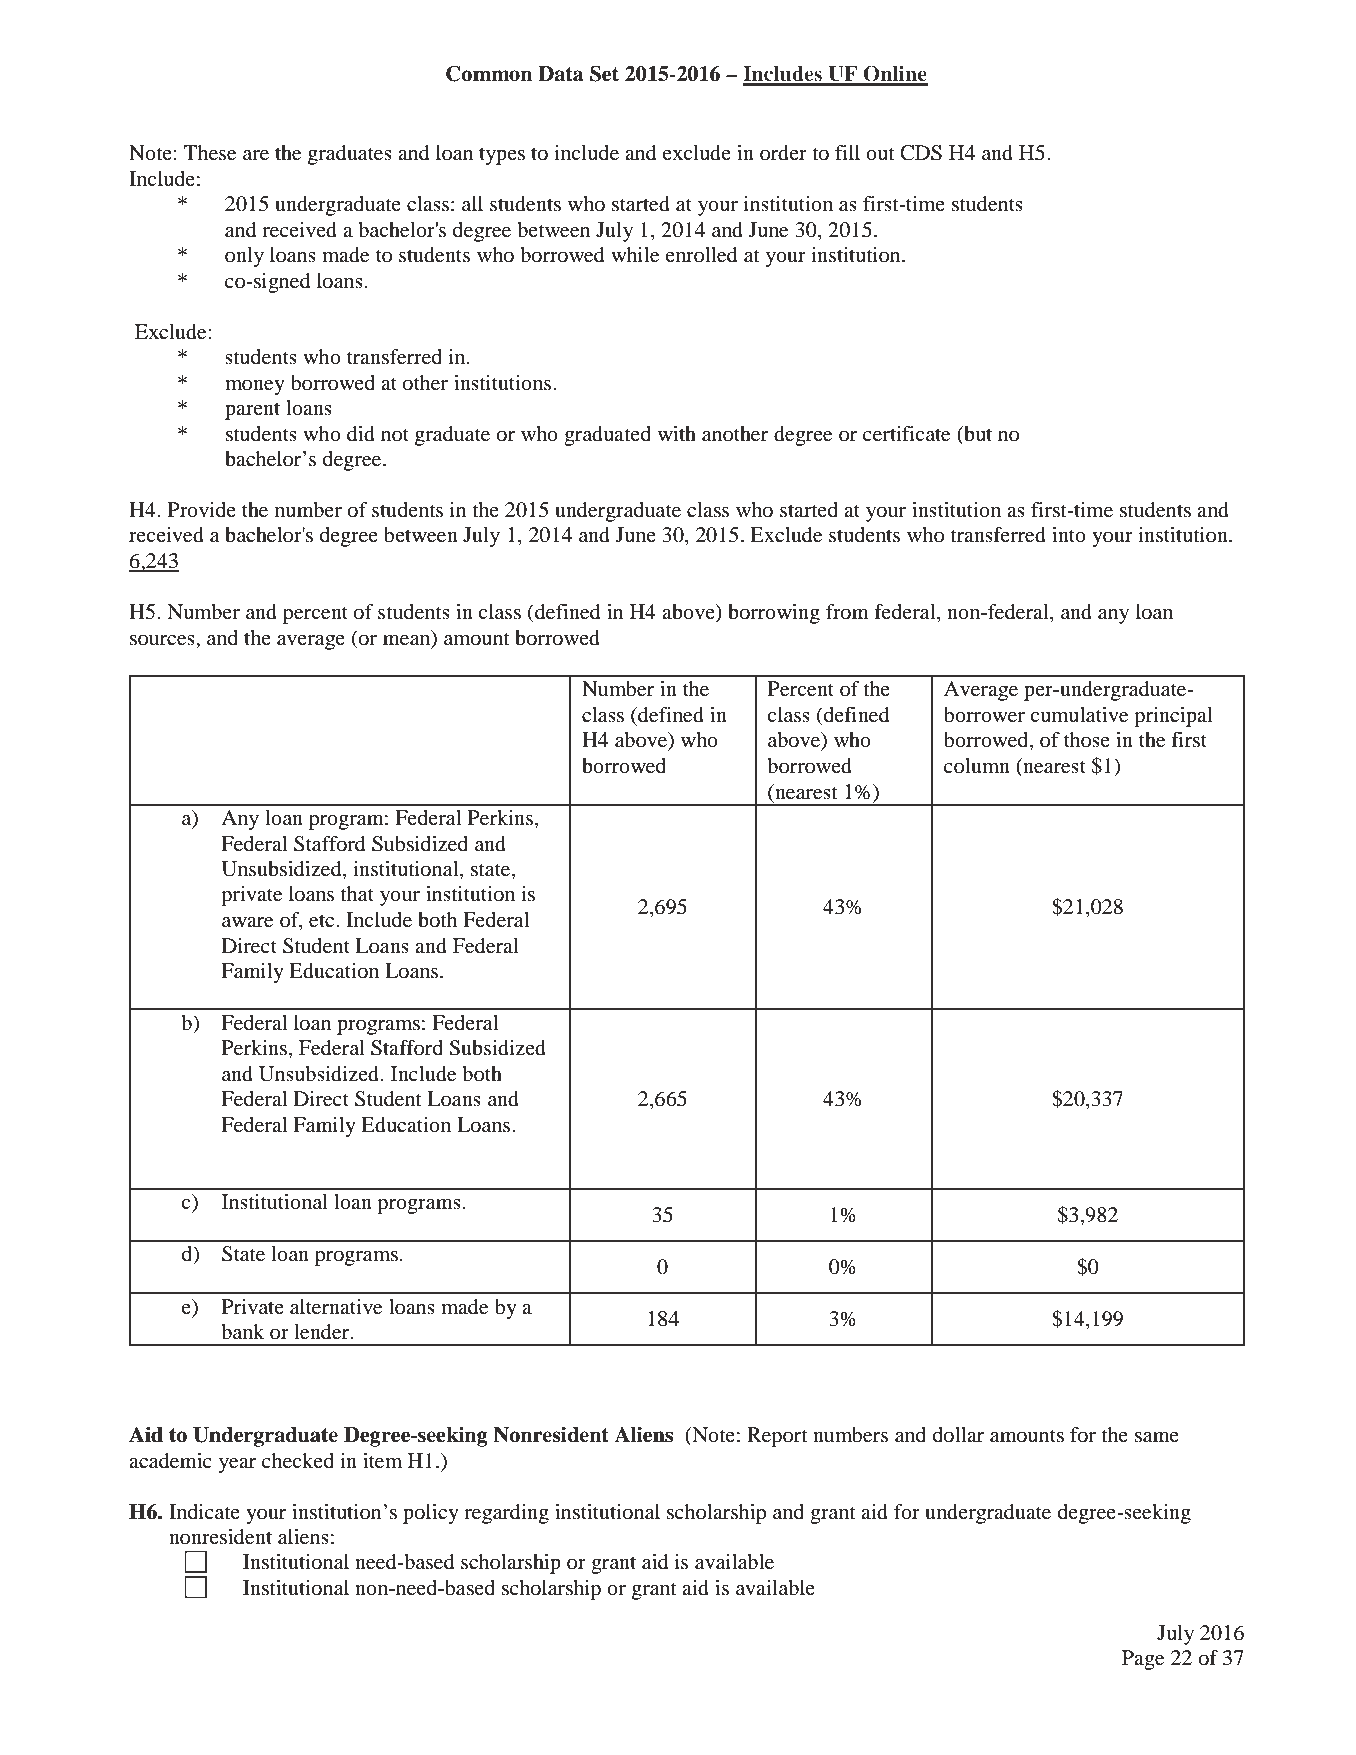 The height and width of the image is (1755, 1356). Describe the element at coordinates (204, 1511) in the image. I see `Indicate` at that location.
